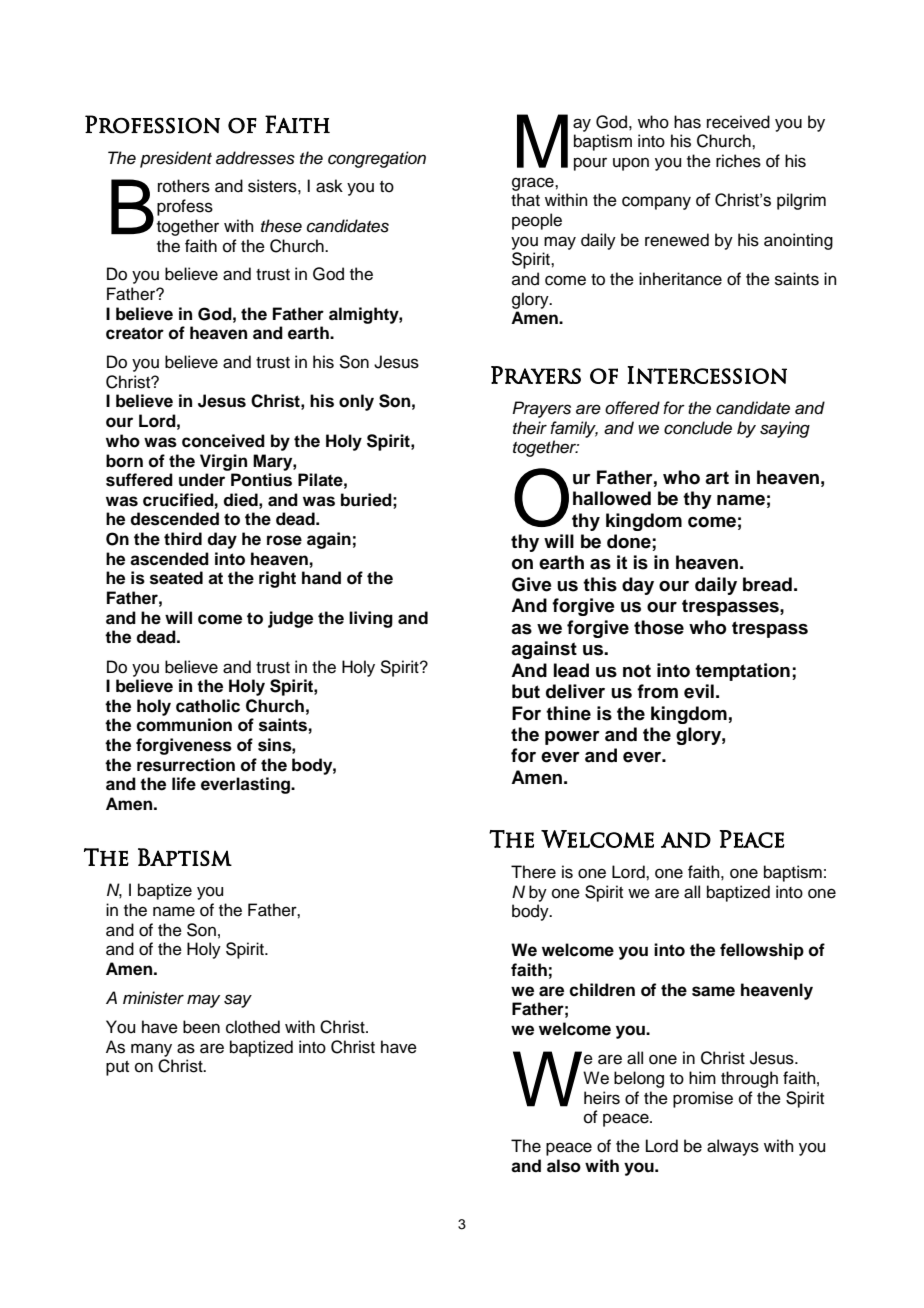 The image size is (924, 1308). Describe the element at coordinates (742, 672) in the page. I see `temptation` at that location.
